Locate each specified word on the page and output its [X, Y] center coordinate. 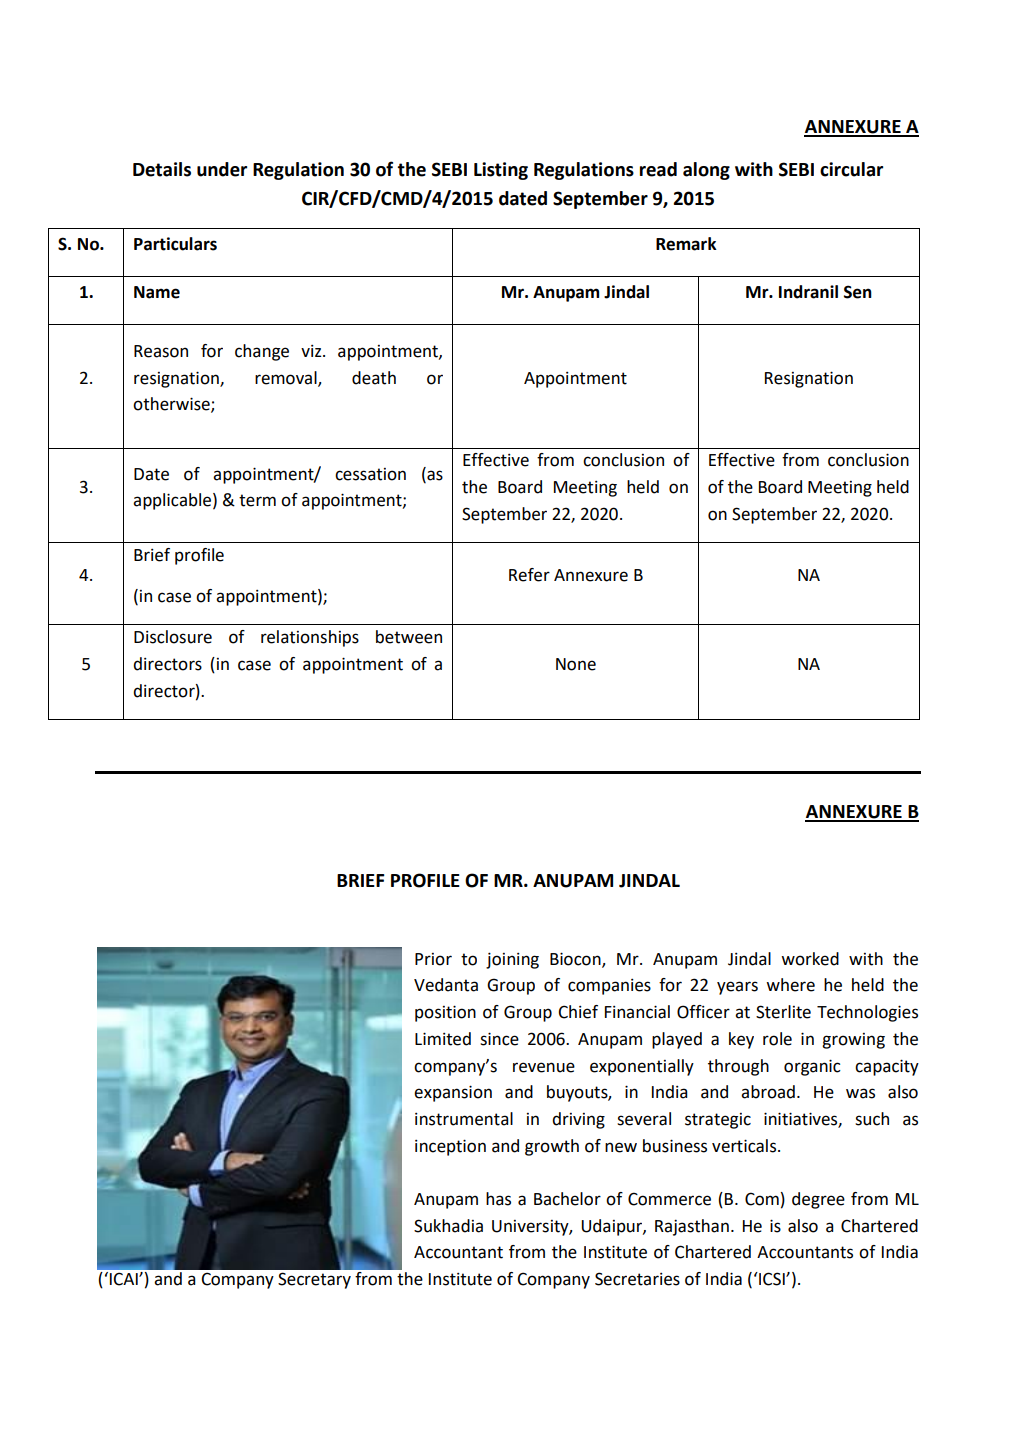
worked [810, 959]
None [576, 664]
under [222, 169]
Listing [501, 171]
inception [450, 1147]
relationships [310, 638]
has [498, 1199]
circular [851, 169]
